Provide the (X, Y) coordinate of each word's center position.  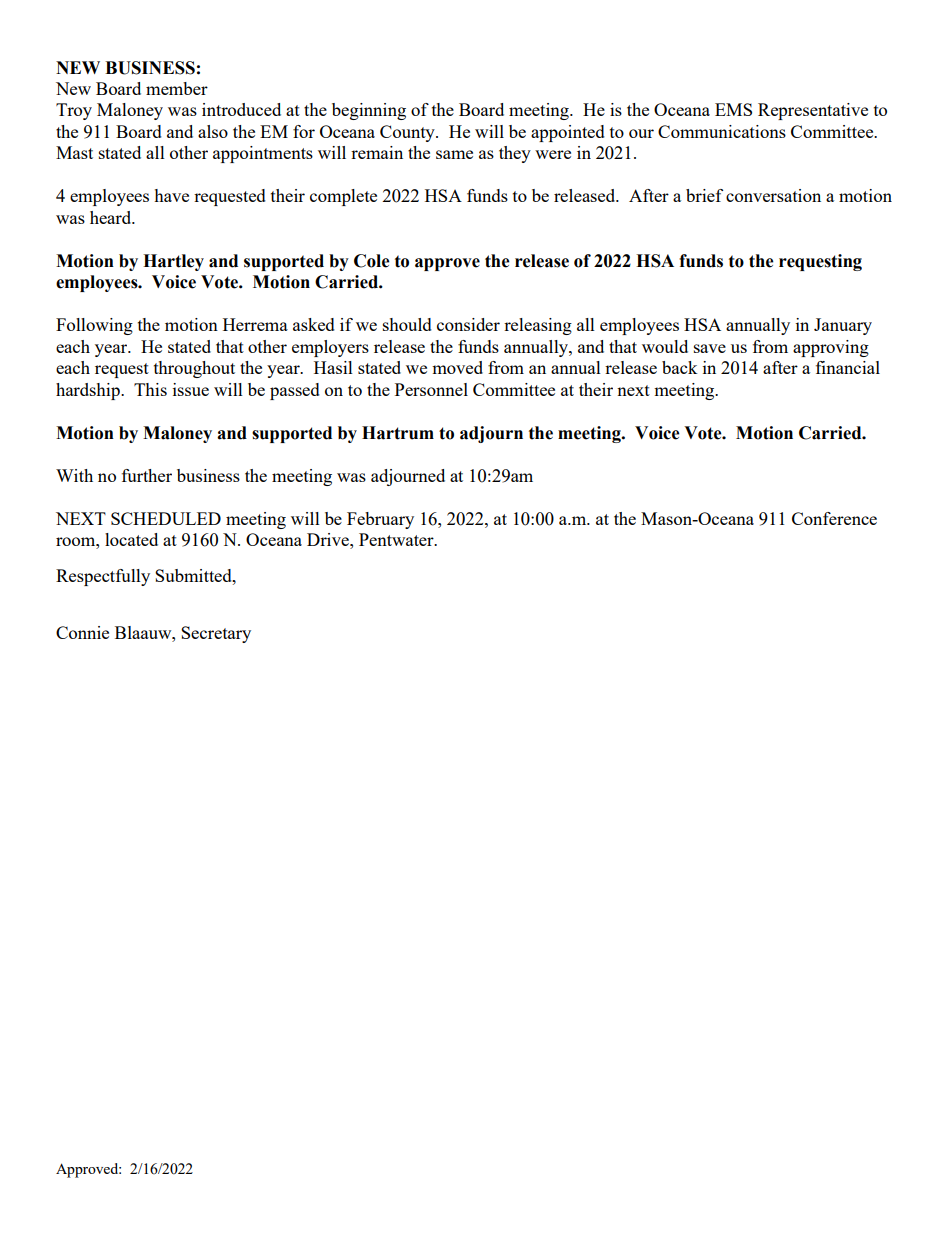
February (380, 520)
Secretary (216, 634)
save (710, 348)
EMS (733, 109)
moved (457, 367)
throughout (194, 369)
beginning (369, 111)
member (177, 88)
